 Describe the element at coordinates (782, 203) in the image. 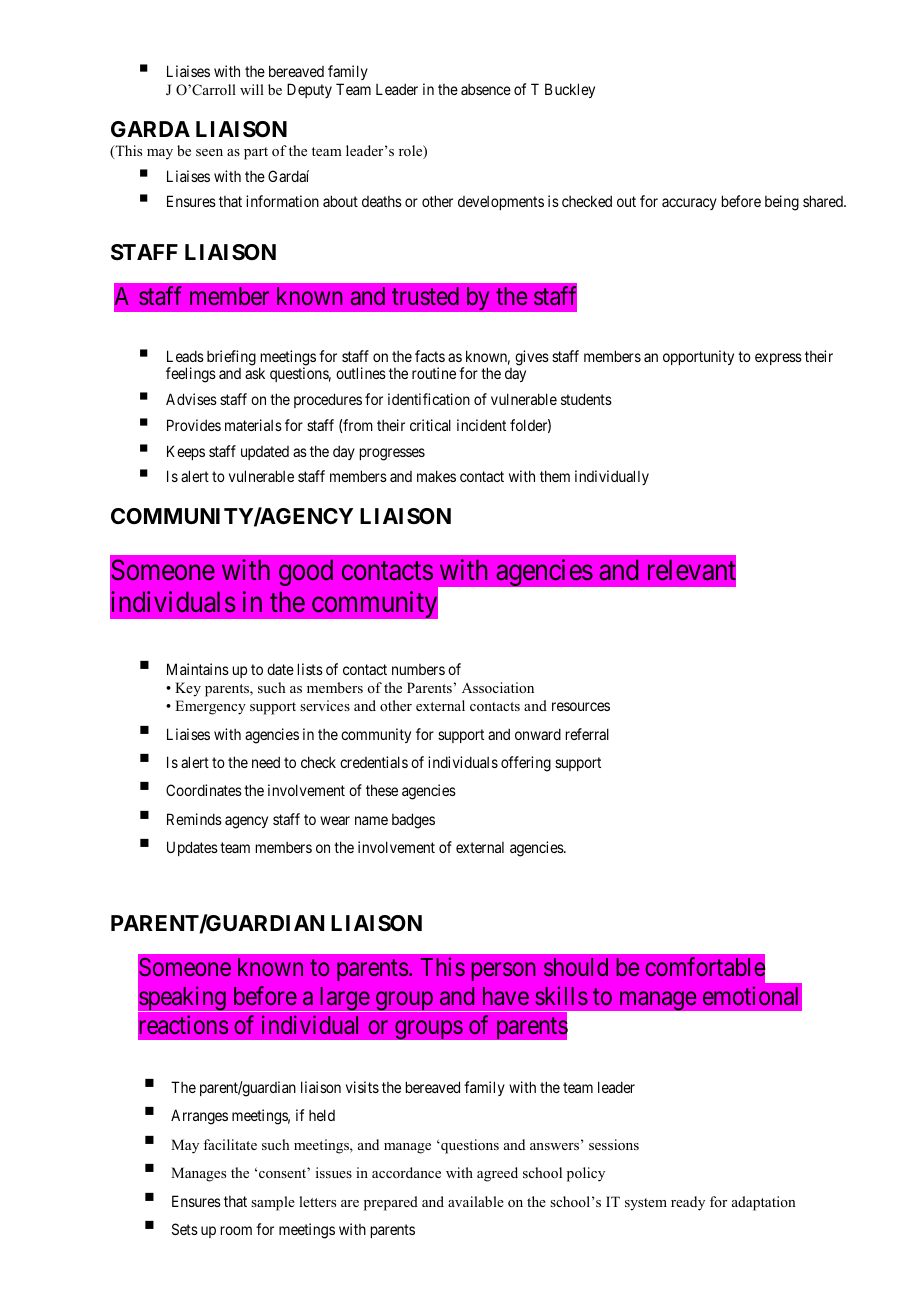

I see `being` at that location.
